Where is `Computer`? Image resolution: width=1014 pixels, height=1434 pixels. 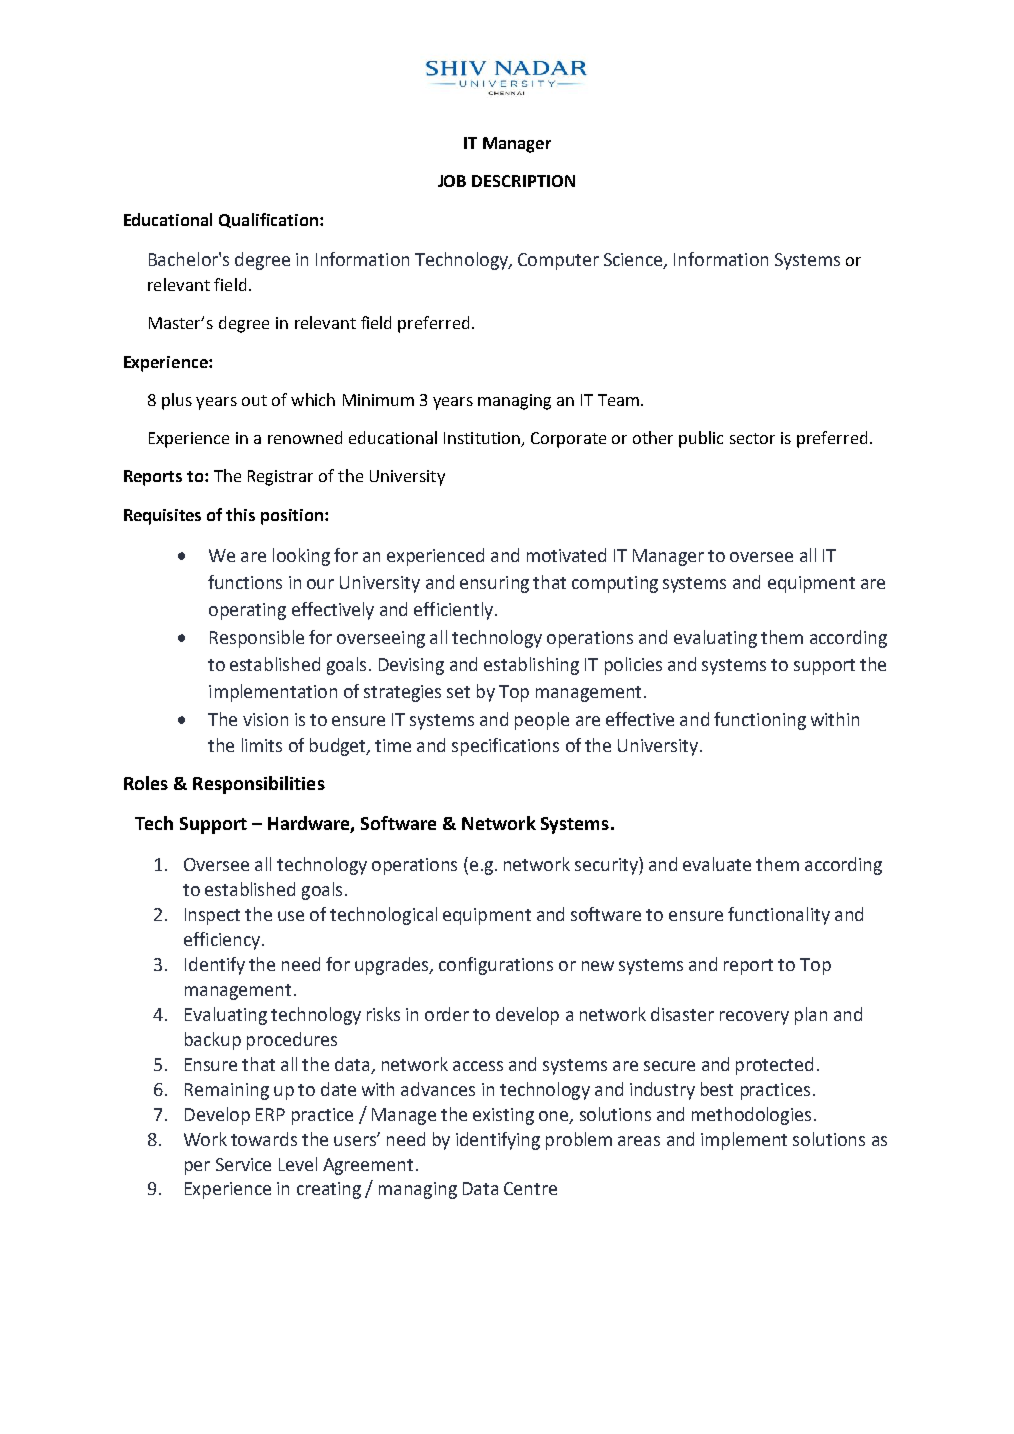
Computer is located at coordinates (558, 261).
